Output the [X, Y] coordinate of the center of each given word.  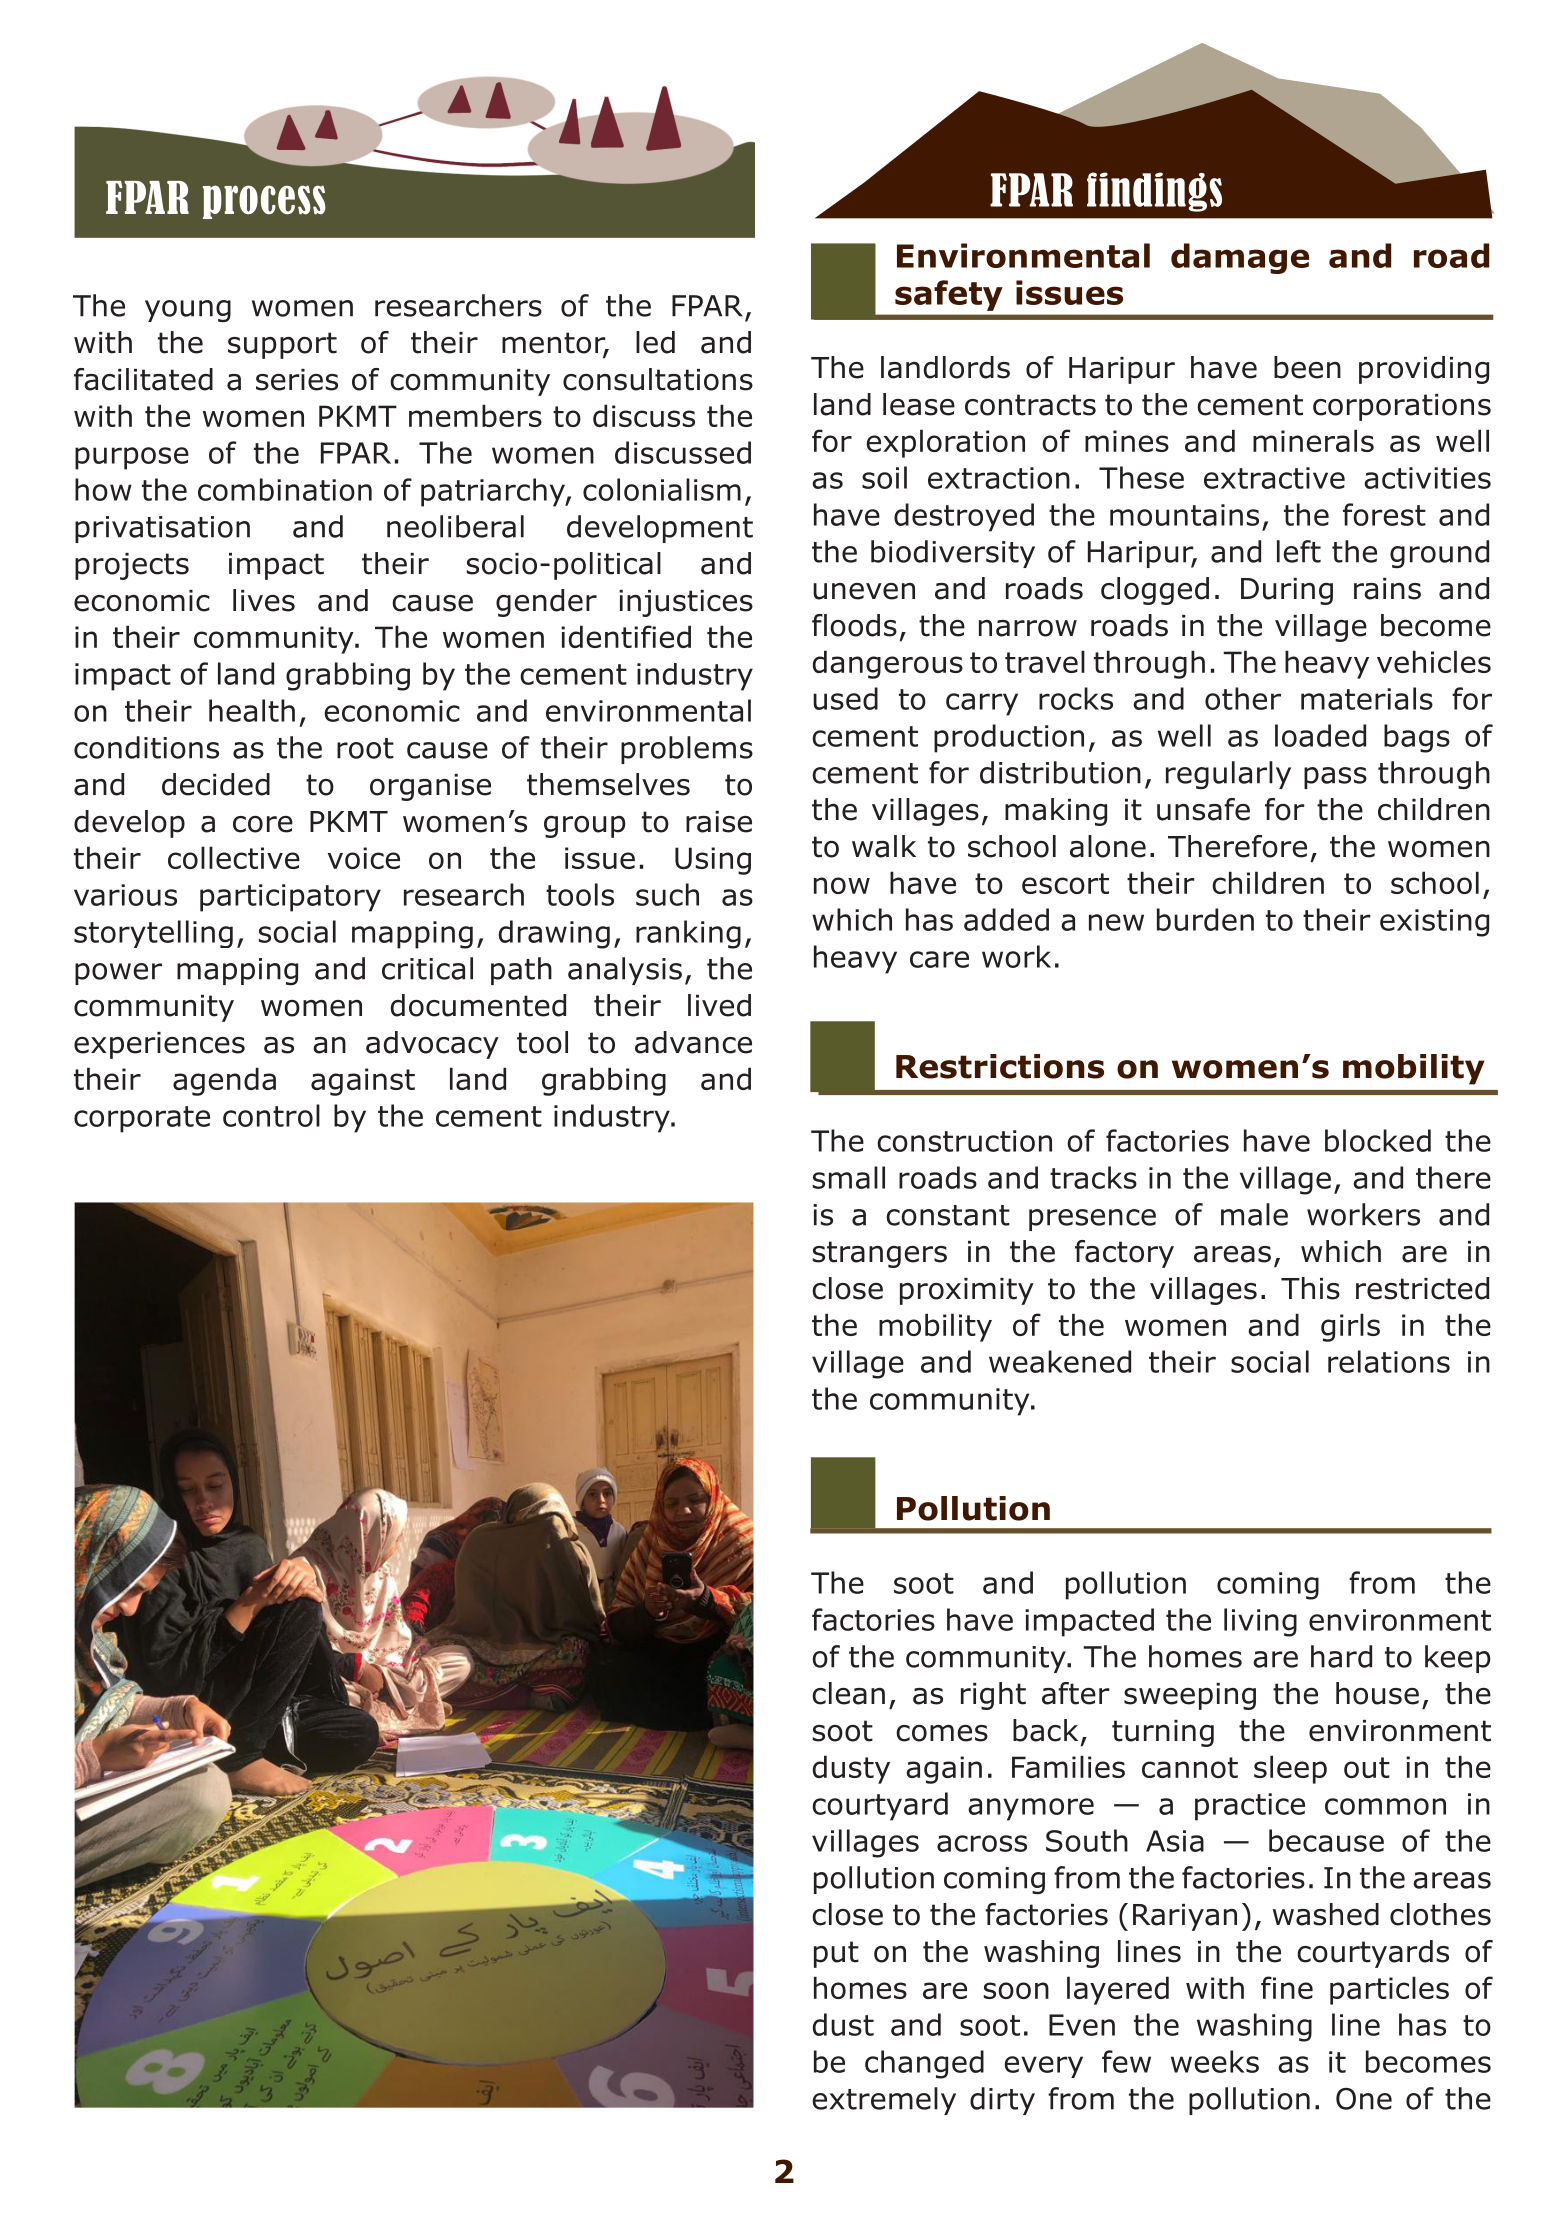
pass [1335, 778]
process [264, 202]
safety [949, 295]
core [263, 824]
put [836, 1954]
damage [1240, 258]
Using [713, 861]
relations [1389, 1361]
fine [1287, 1987]
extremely [884, 2101]
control [271, 1115]
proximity [967, 1291]
